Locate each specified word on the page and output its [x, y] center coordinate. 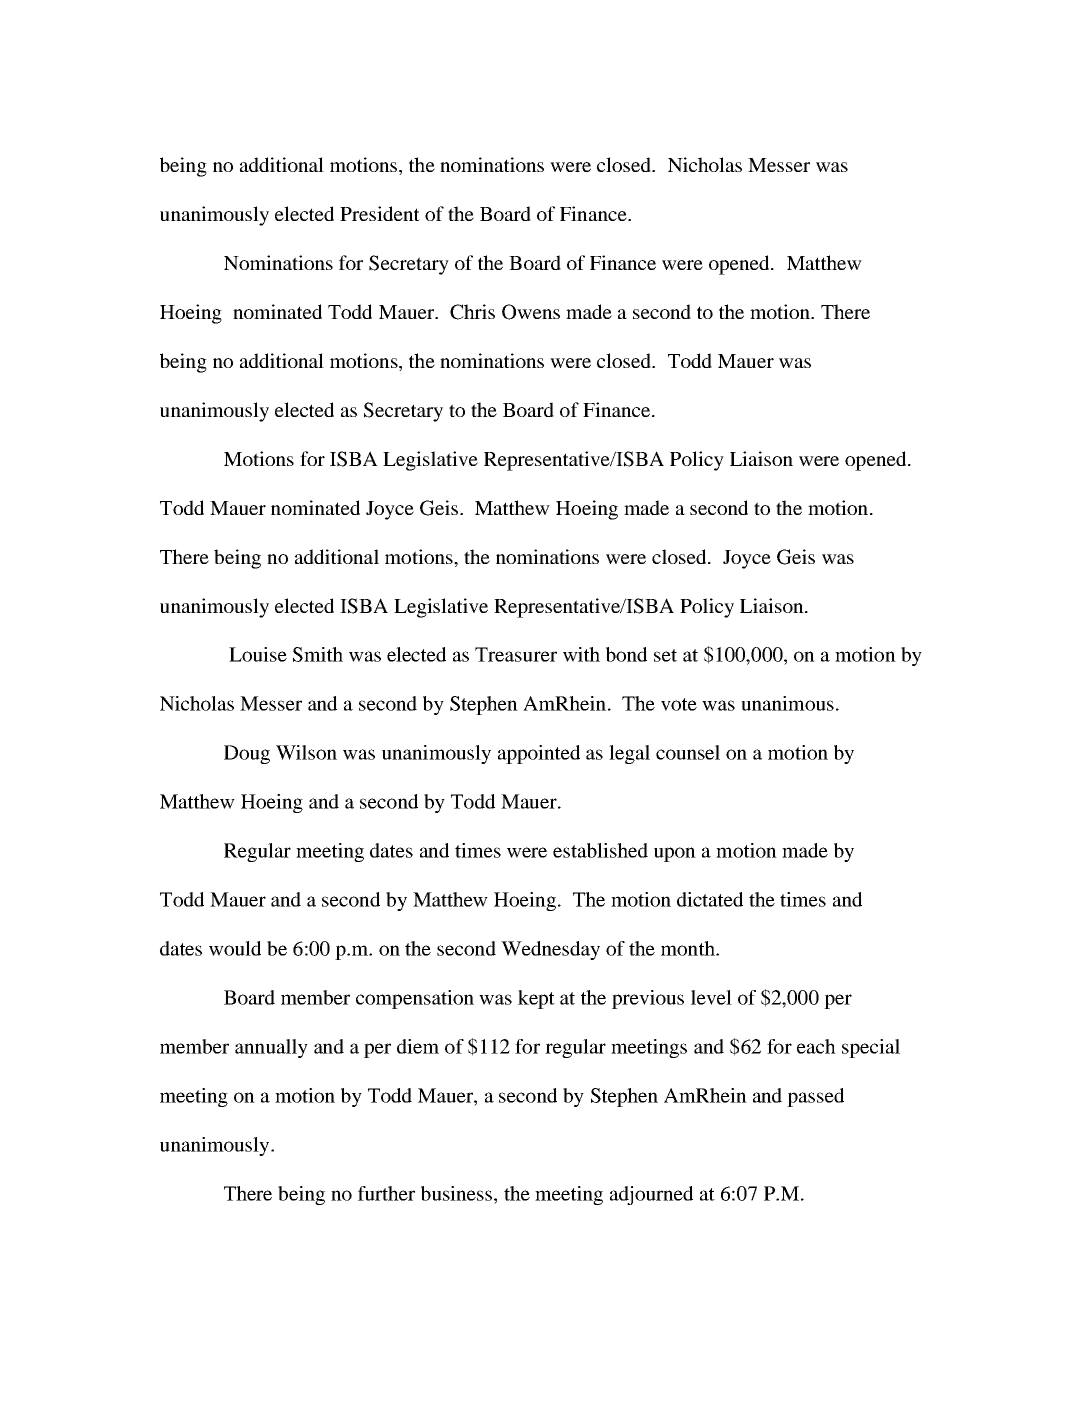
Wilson [306, 752]
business [458, 1193]
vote [679, 704]
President [380, 213]
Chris [472, 312]
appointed [539, 754]
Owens [531, 312]
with [581, 654]
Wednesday [550, 950]
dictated [710, 899]
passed [815, 1097]
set [665, 655]
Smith [318, 654]
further [386, 1193]
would [235, 948]
